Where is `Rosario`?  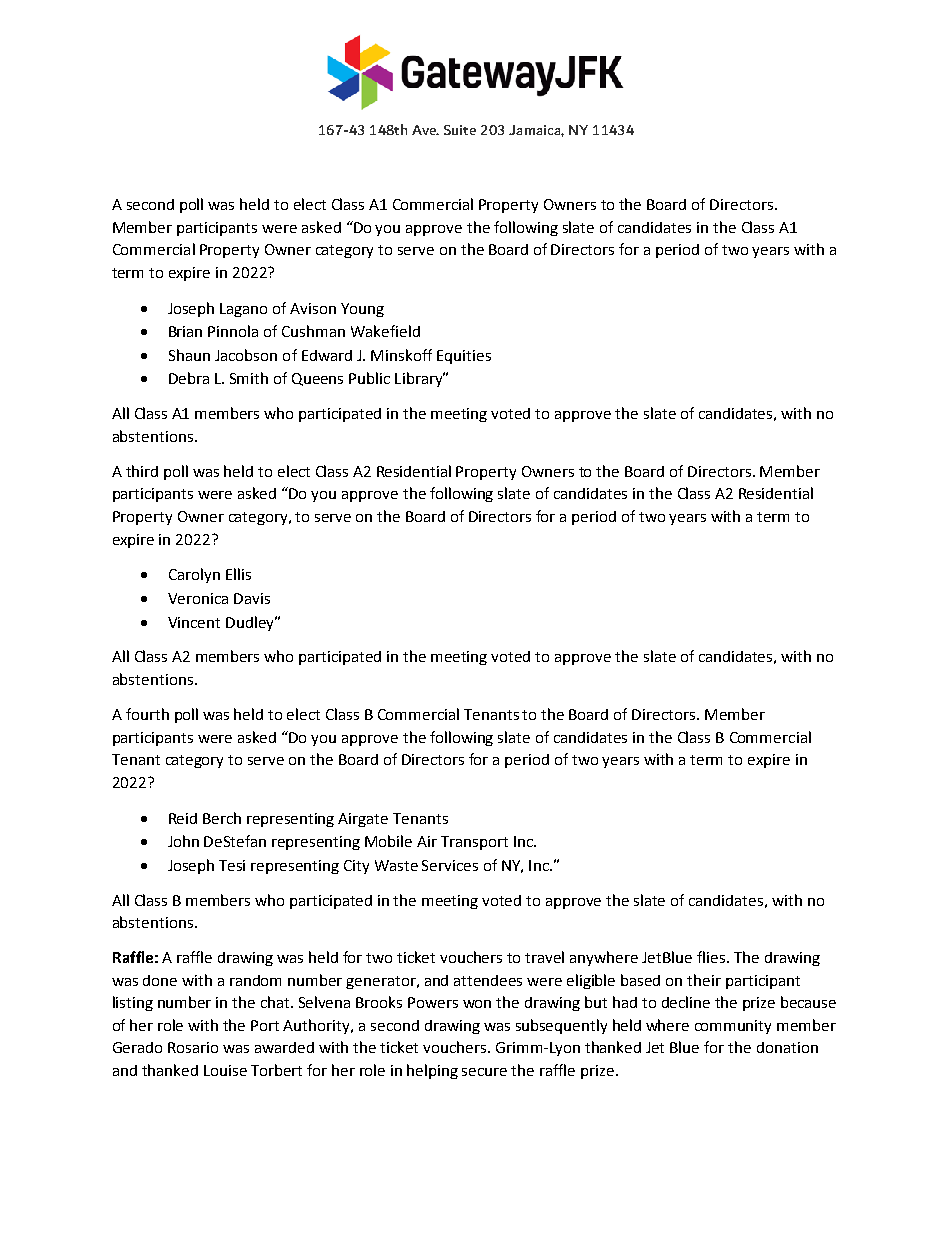 Rosario is located at coordinates (193, 1047).
